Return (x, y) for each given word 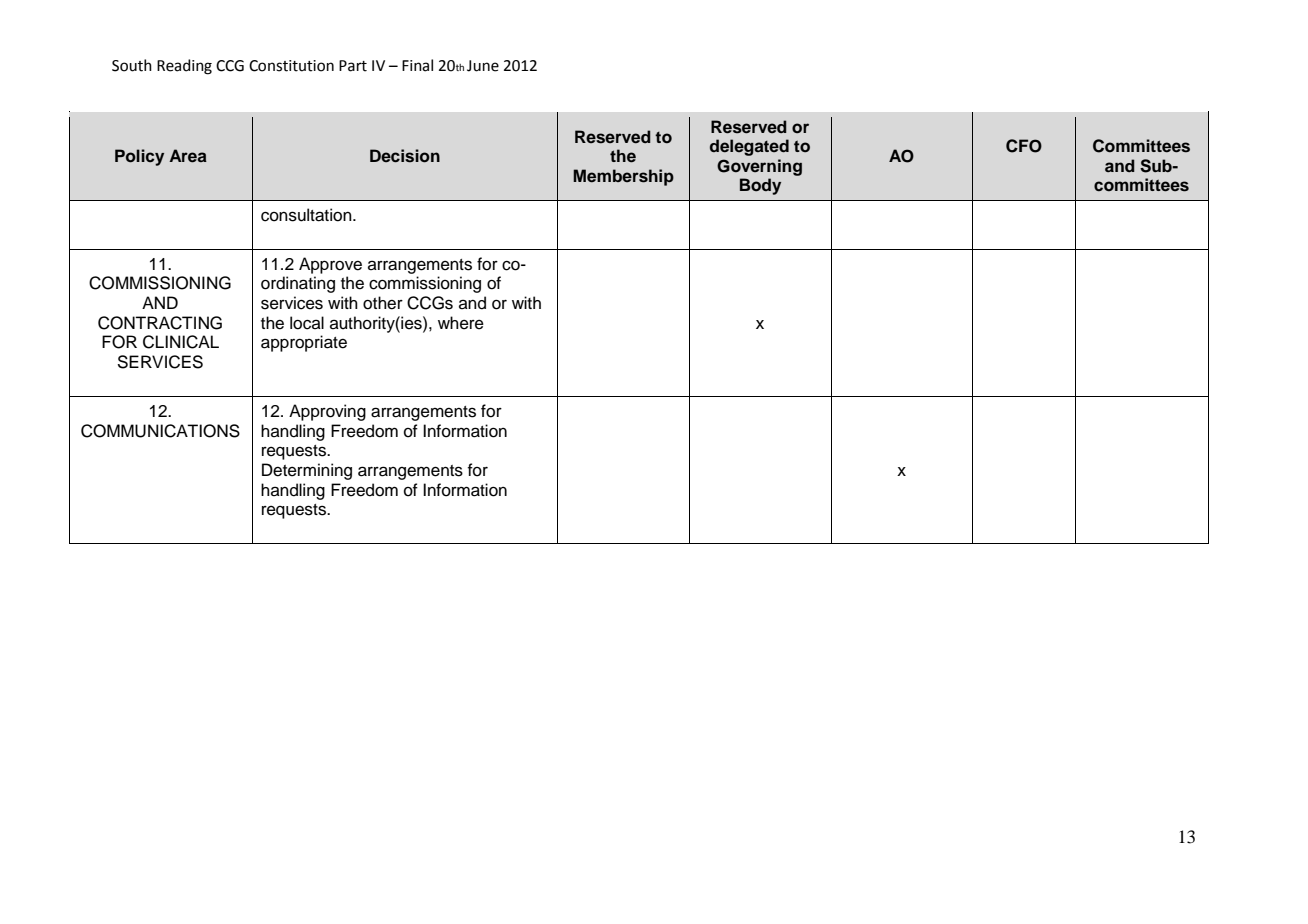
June (483, 66)
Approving (327, 412)
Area (188, 156)
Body (760, 186)
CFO (1024, 146)
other (383, 303)
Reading (184, 67)
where (461, 323)
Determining (307, 471)
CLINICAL (181, 342)
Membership (623, 177)
